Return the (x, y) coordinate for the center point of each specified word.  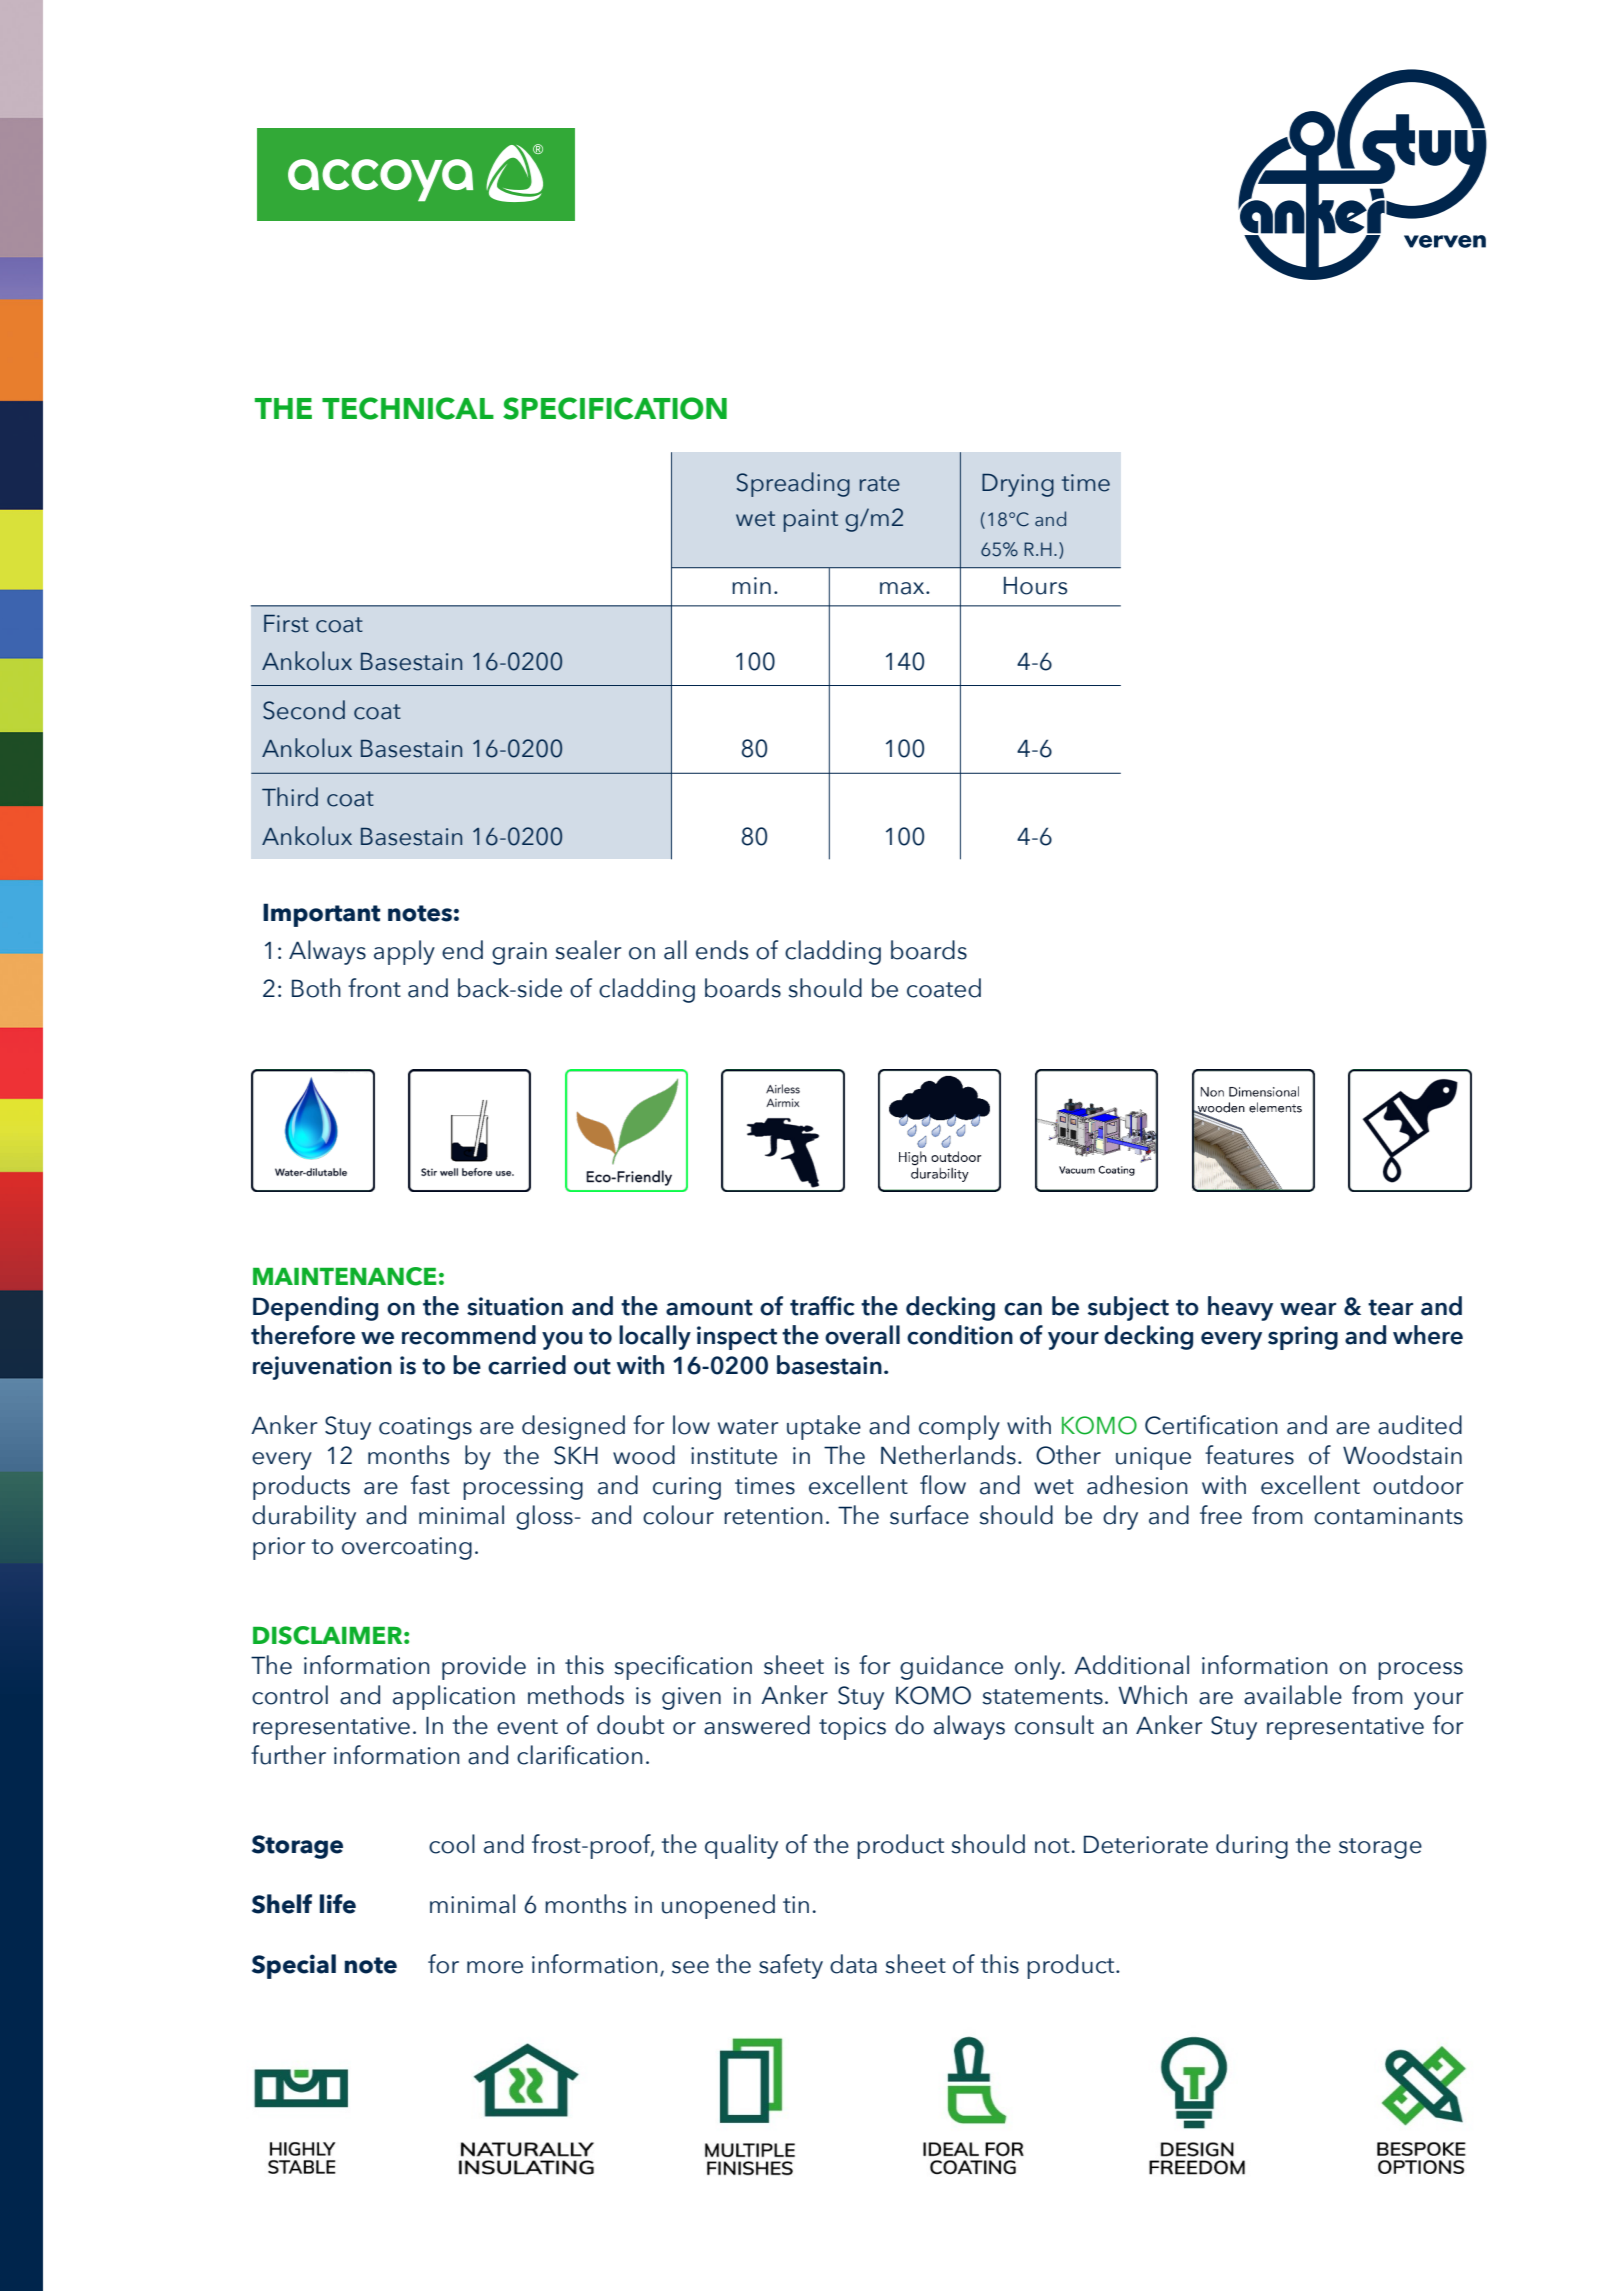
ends (722, 950)
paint (811, 520)
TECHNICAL (408, 408)
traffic (822, 1306)
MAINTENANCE (345, 1276)
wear (1308, 1309)
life (338, 1904)
